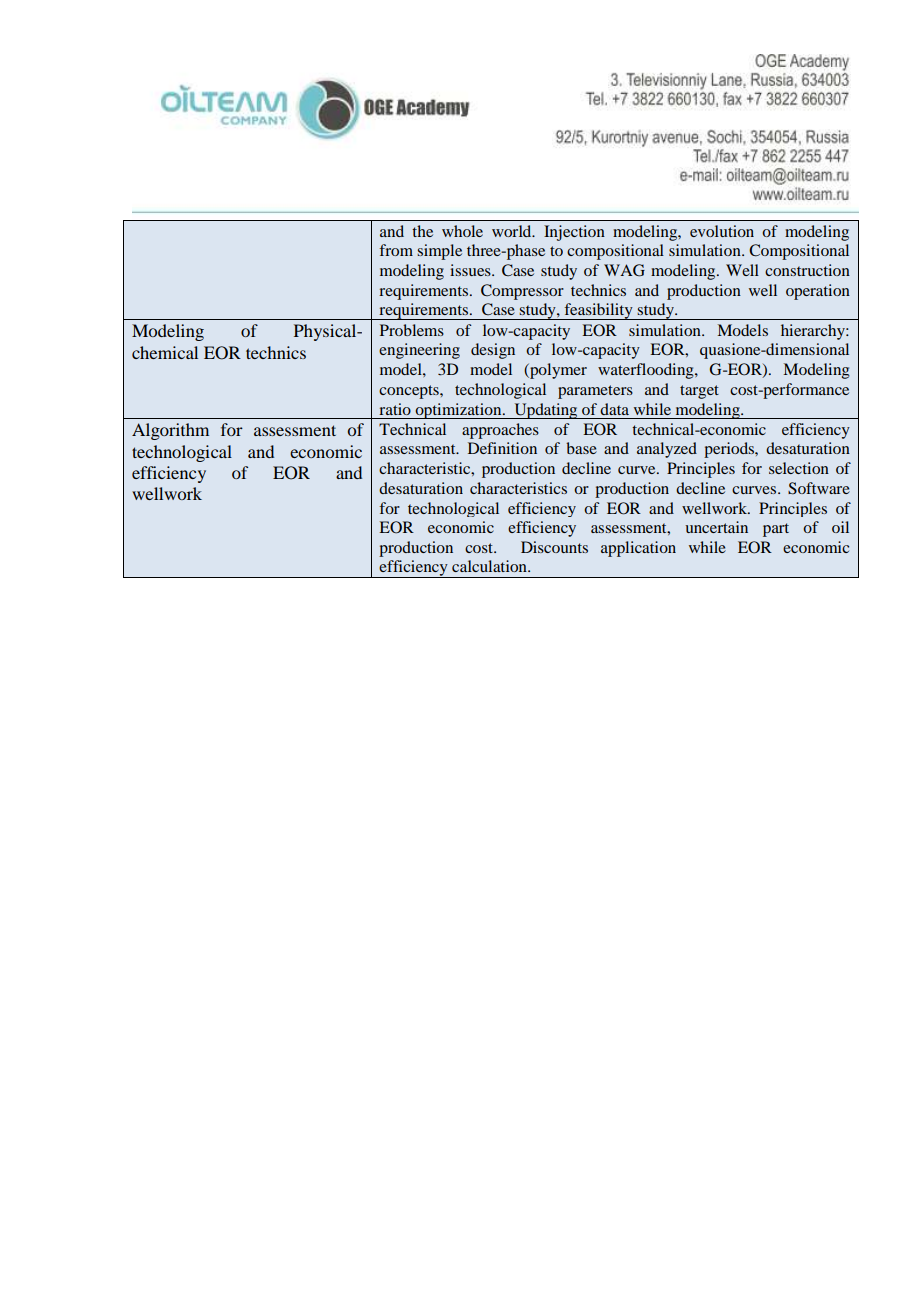  What do you see at coordinates (599, 311) in the page?
I see `feasibility` at bounding box center [599, 311].
